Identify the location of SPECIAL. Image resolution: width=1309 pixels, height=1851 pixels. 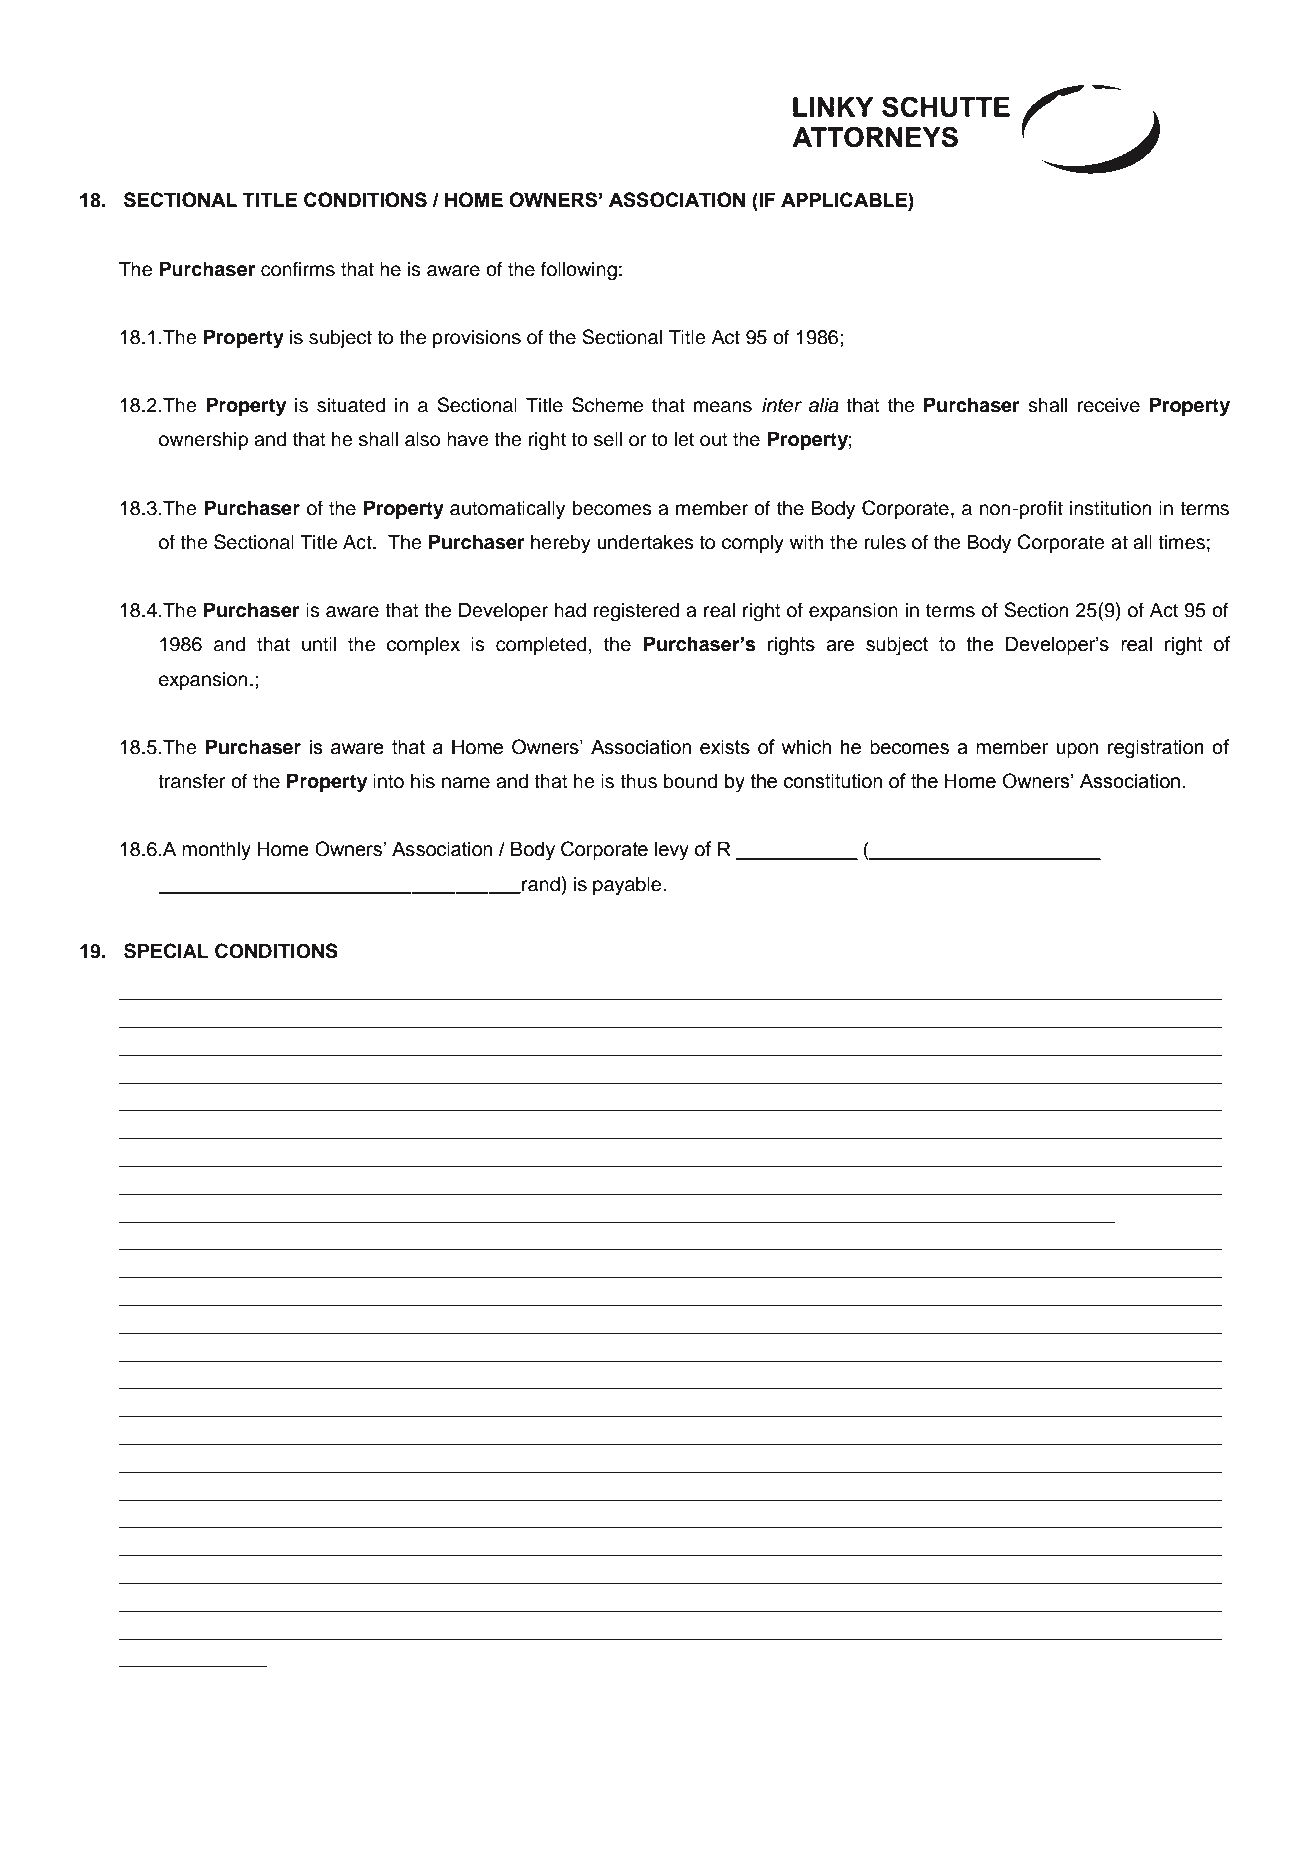
(166, 951).
